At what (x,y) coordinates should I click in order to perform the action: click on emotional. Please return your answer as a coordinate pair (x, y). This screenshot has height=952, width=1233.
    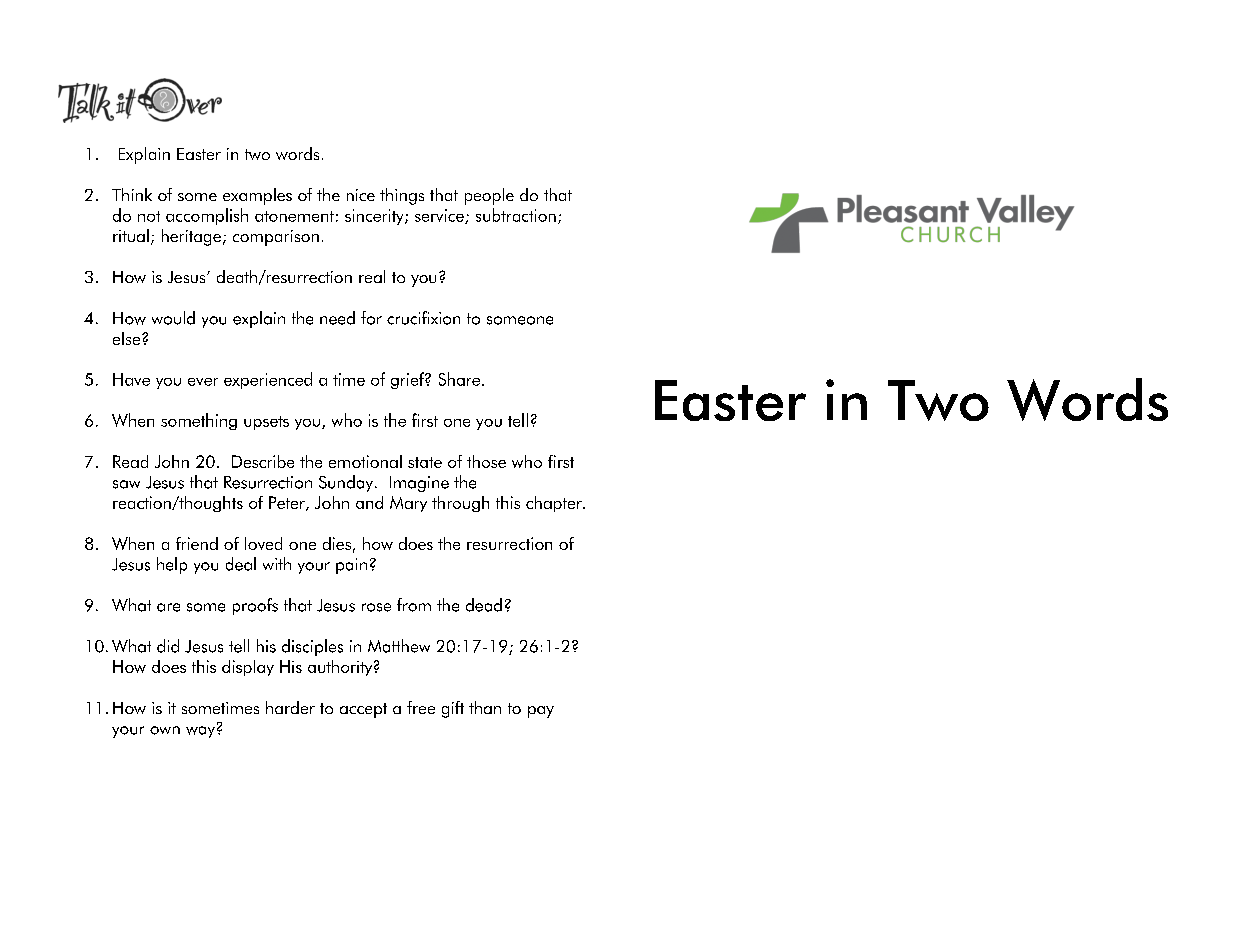
    Looking at the image, I should click on (365, 461).
